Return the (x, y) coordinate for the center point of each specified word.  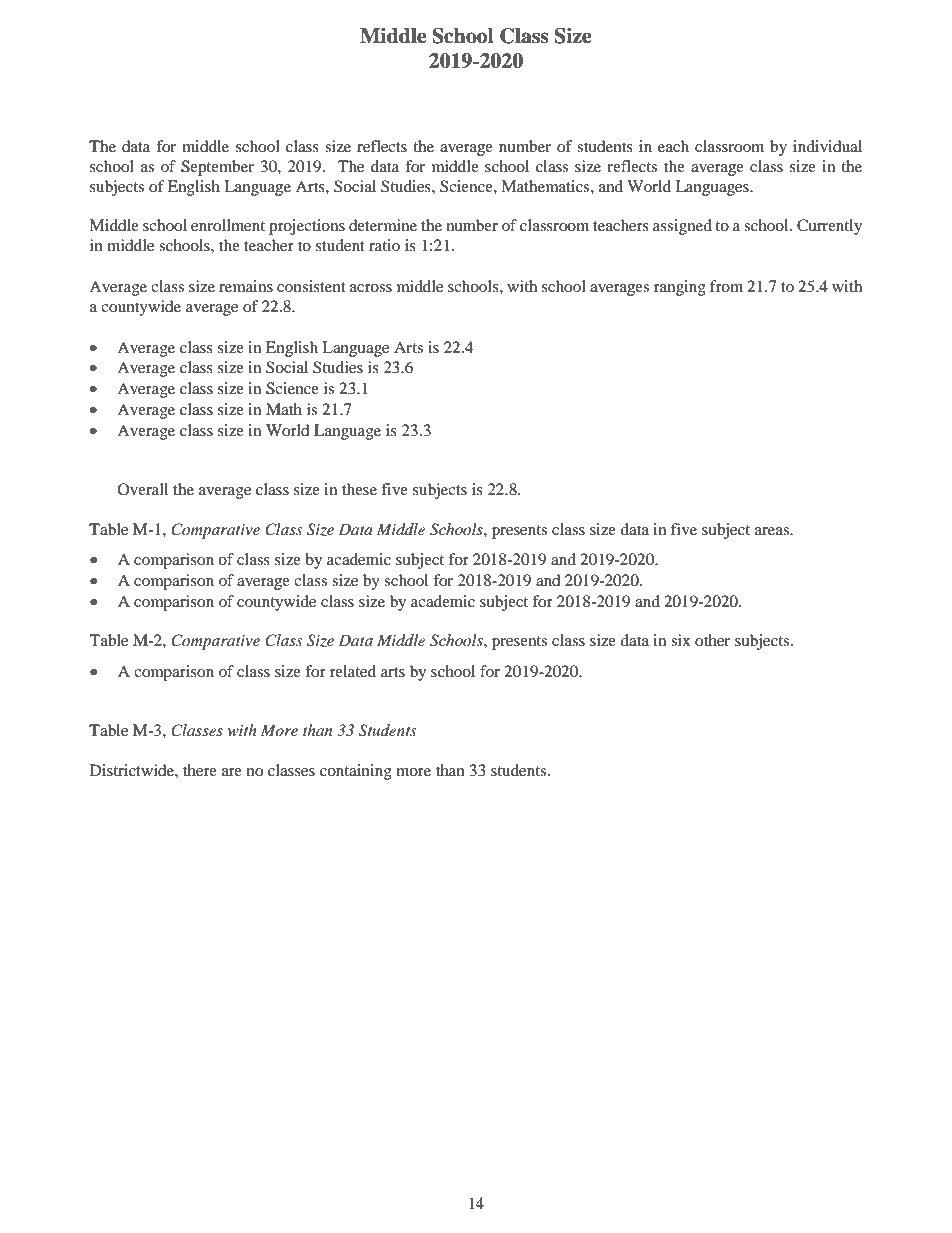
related (353, 671)
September (217, 168)
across (371, 288)
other (712, 640)
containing (356, 772)
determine (383, 225)
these (359, 489)
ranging (680, 288)
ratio (384, 245)
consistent (311, 286)
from (726, 286)
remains (246, 286)
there (200, 770)
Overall (143, 489)
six (681, 640)
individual (827, 146)
